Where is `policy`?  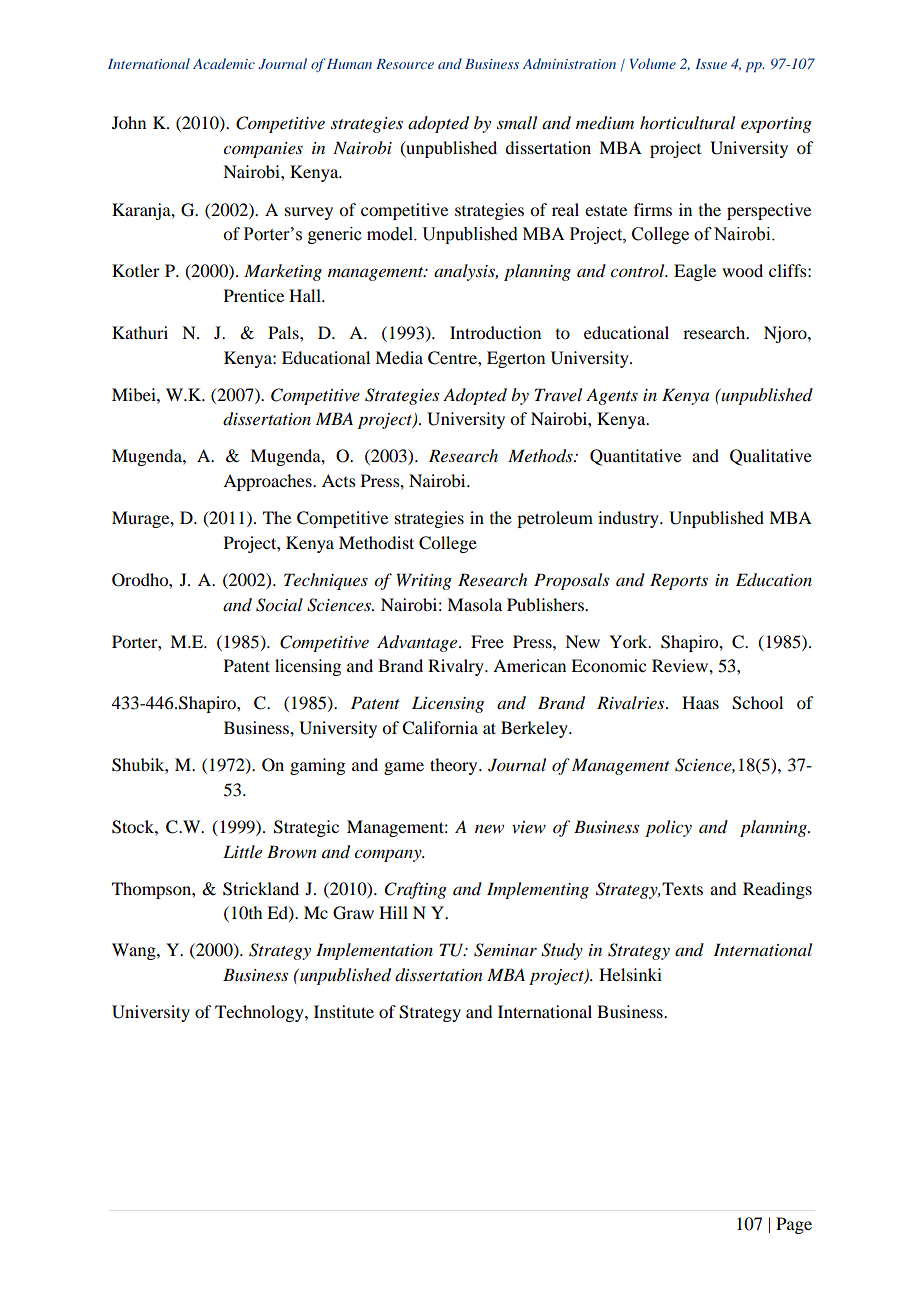
policy is located at coordinates (668, 828).
